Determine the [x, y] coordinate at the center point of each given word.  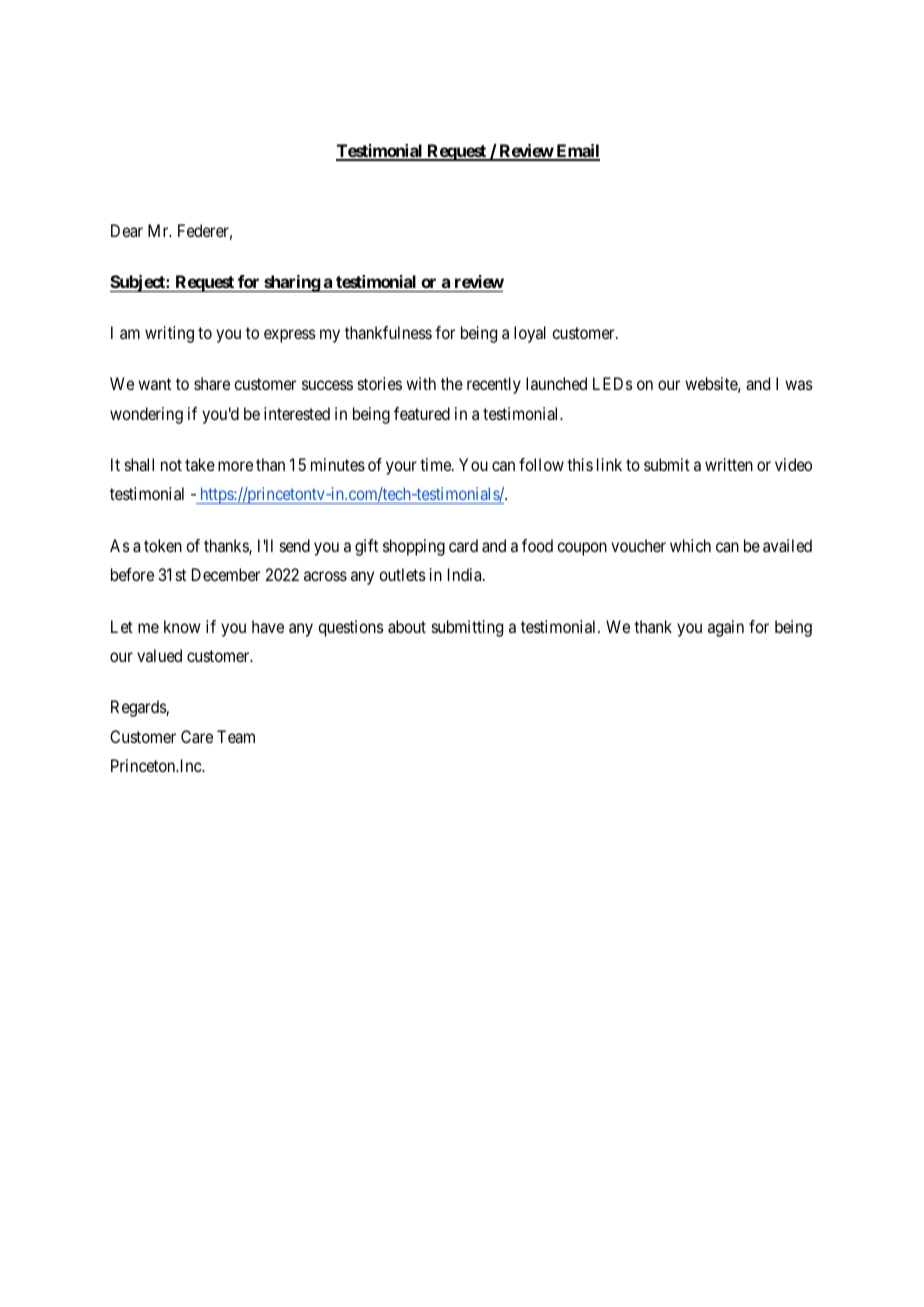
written [729, 464]
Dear [127, 230]
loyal [530, 334]
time [436, 464]
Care [197, 736]
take [200, 464]
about [407, 626]
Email [577, 152]
